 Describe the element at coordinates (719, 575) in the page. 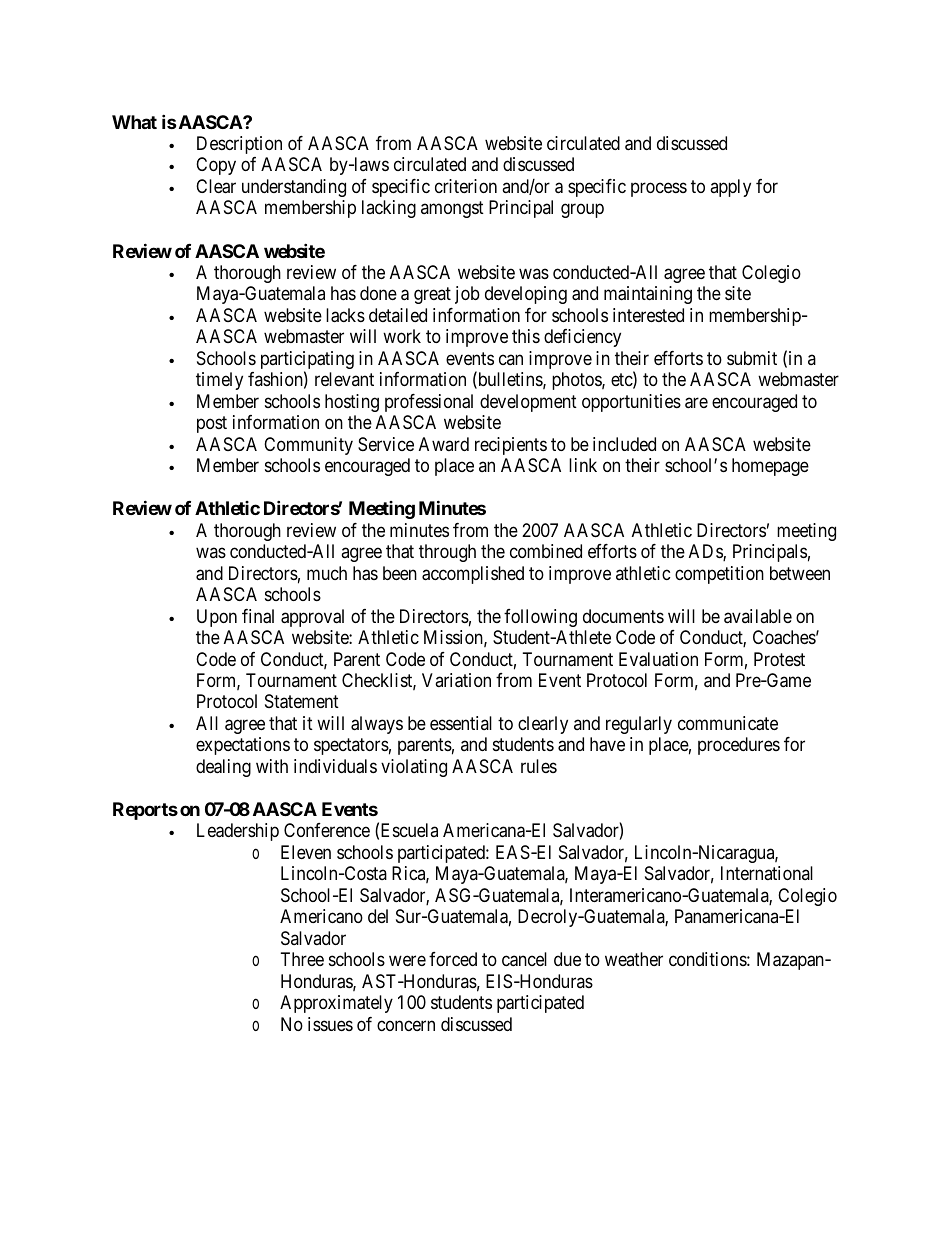

I see `competition` at that location.
